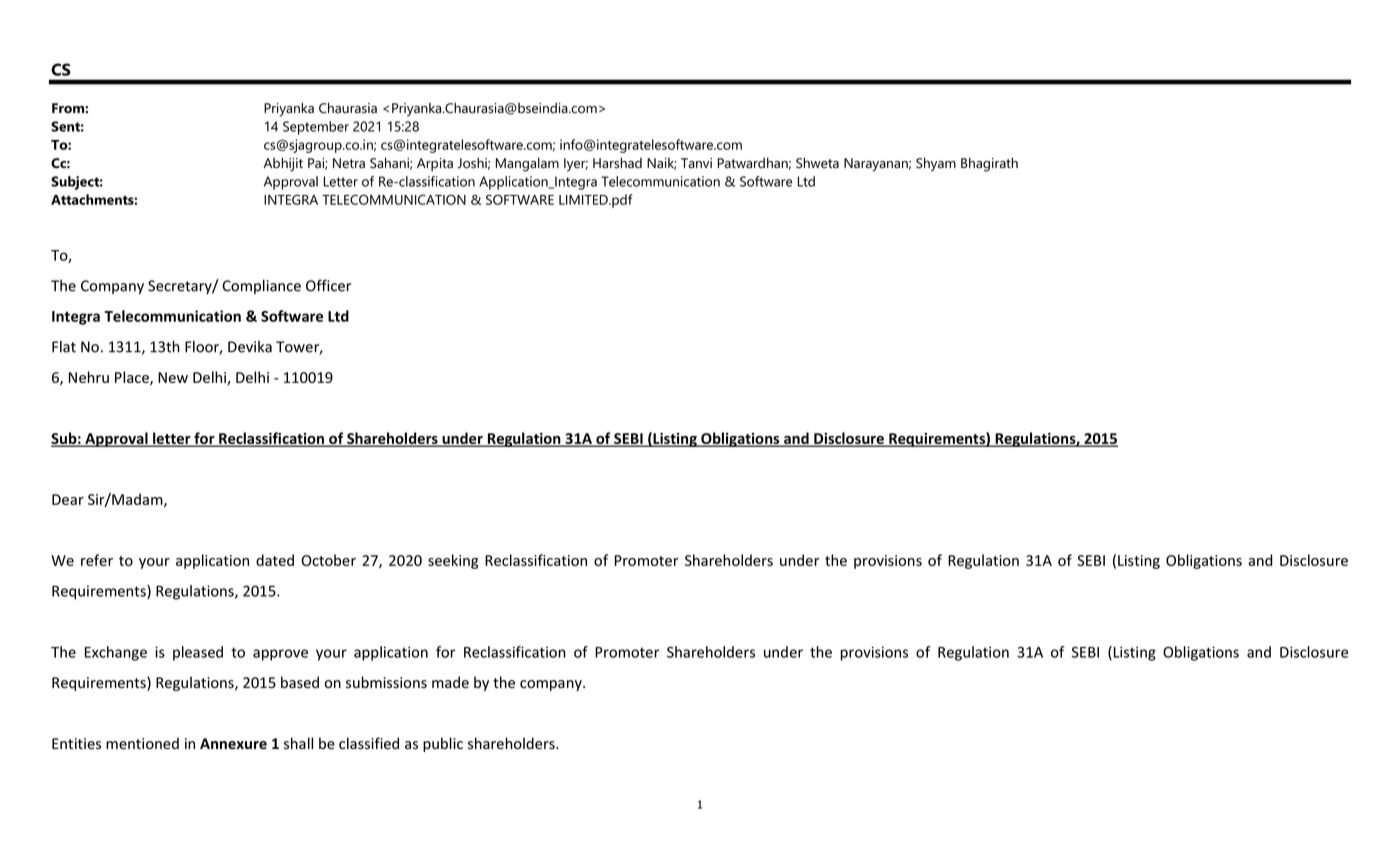 This screenshot has height=850, width=1400. Describe the element at coordinates (617, 163) in the screenshot. I see `Harshad` at that location.
